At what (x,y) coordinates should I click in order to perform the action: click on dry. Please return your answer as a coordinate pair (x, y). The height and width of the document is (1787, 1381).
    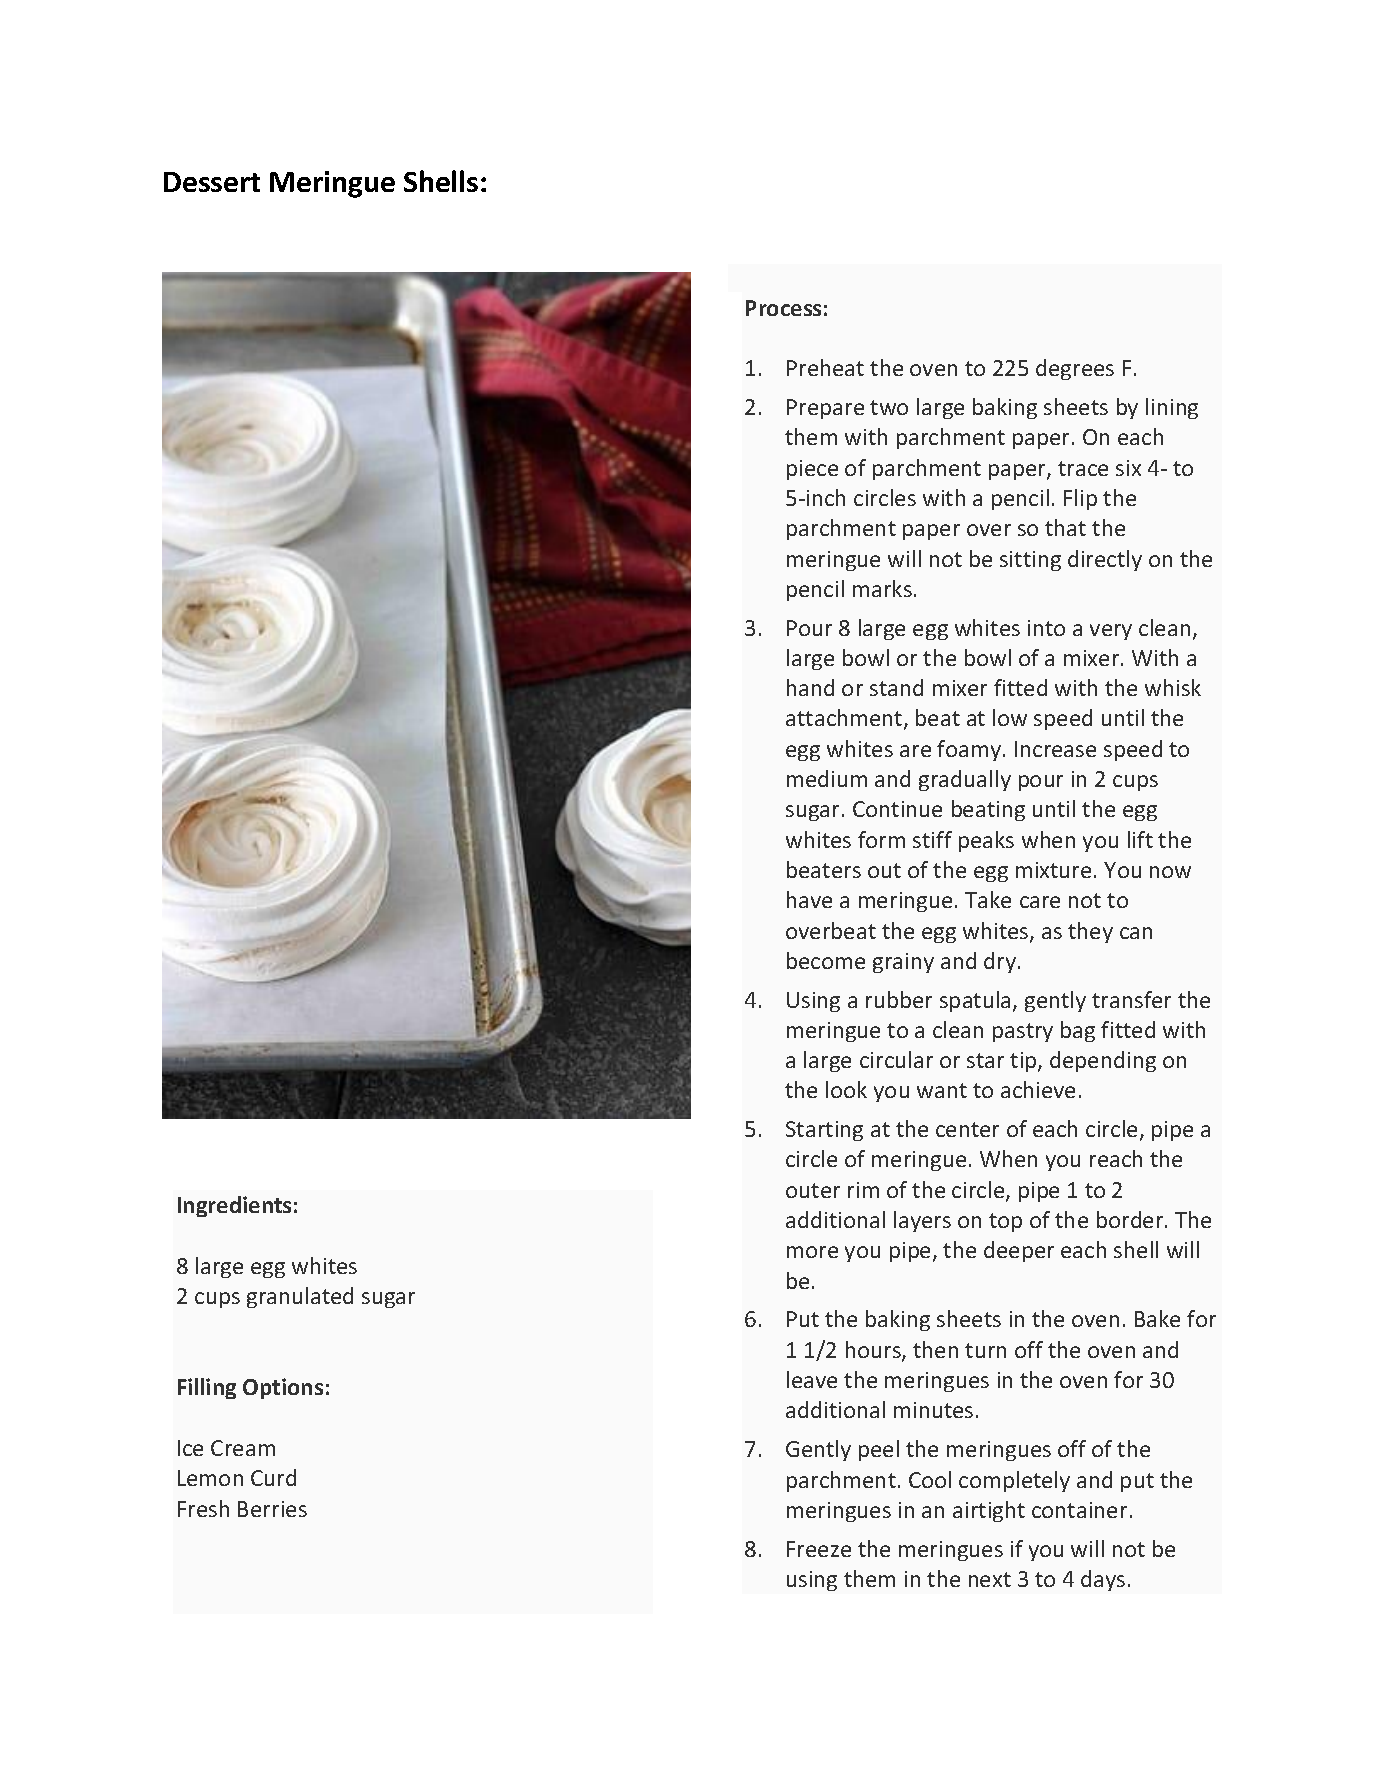
    Looking at the image, I should click on (1001, 962).
